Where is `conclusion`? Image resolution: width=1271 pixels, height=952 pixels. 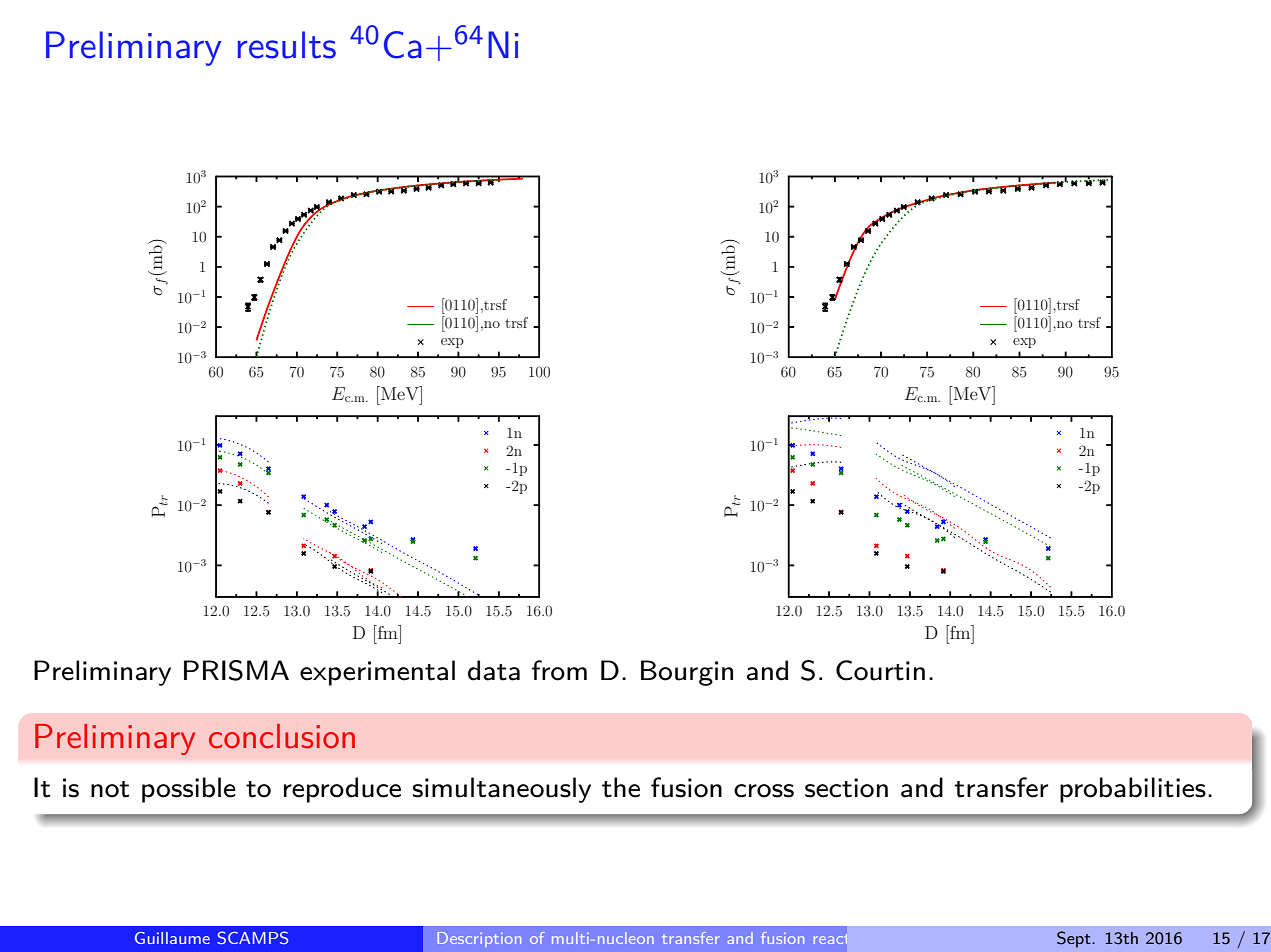
conclusion is located at coordinates (282, 736).
